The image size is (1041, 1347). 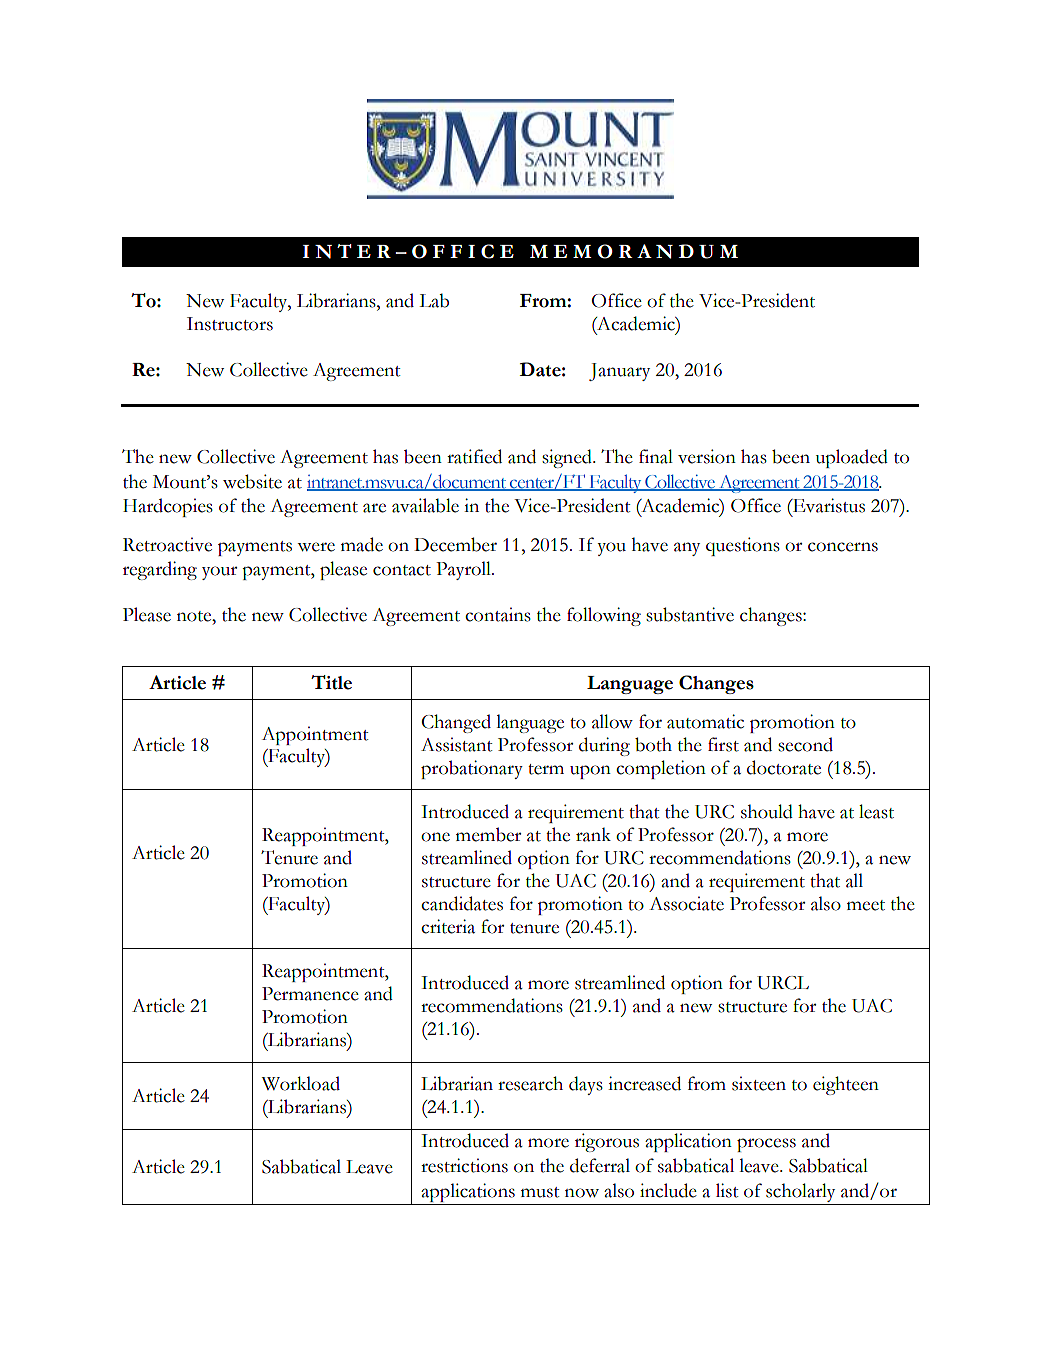 I want to click on doctorate, so click(x=784, y=767).
